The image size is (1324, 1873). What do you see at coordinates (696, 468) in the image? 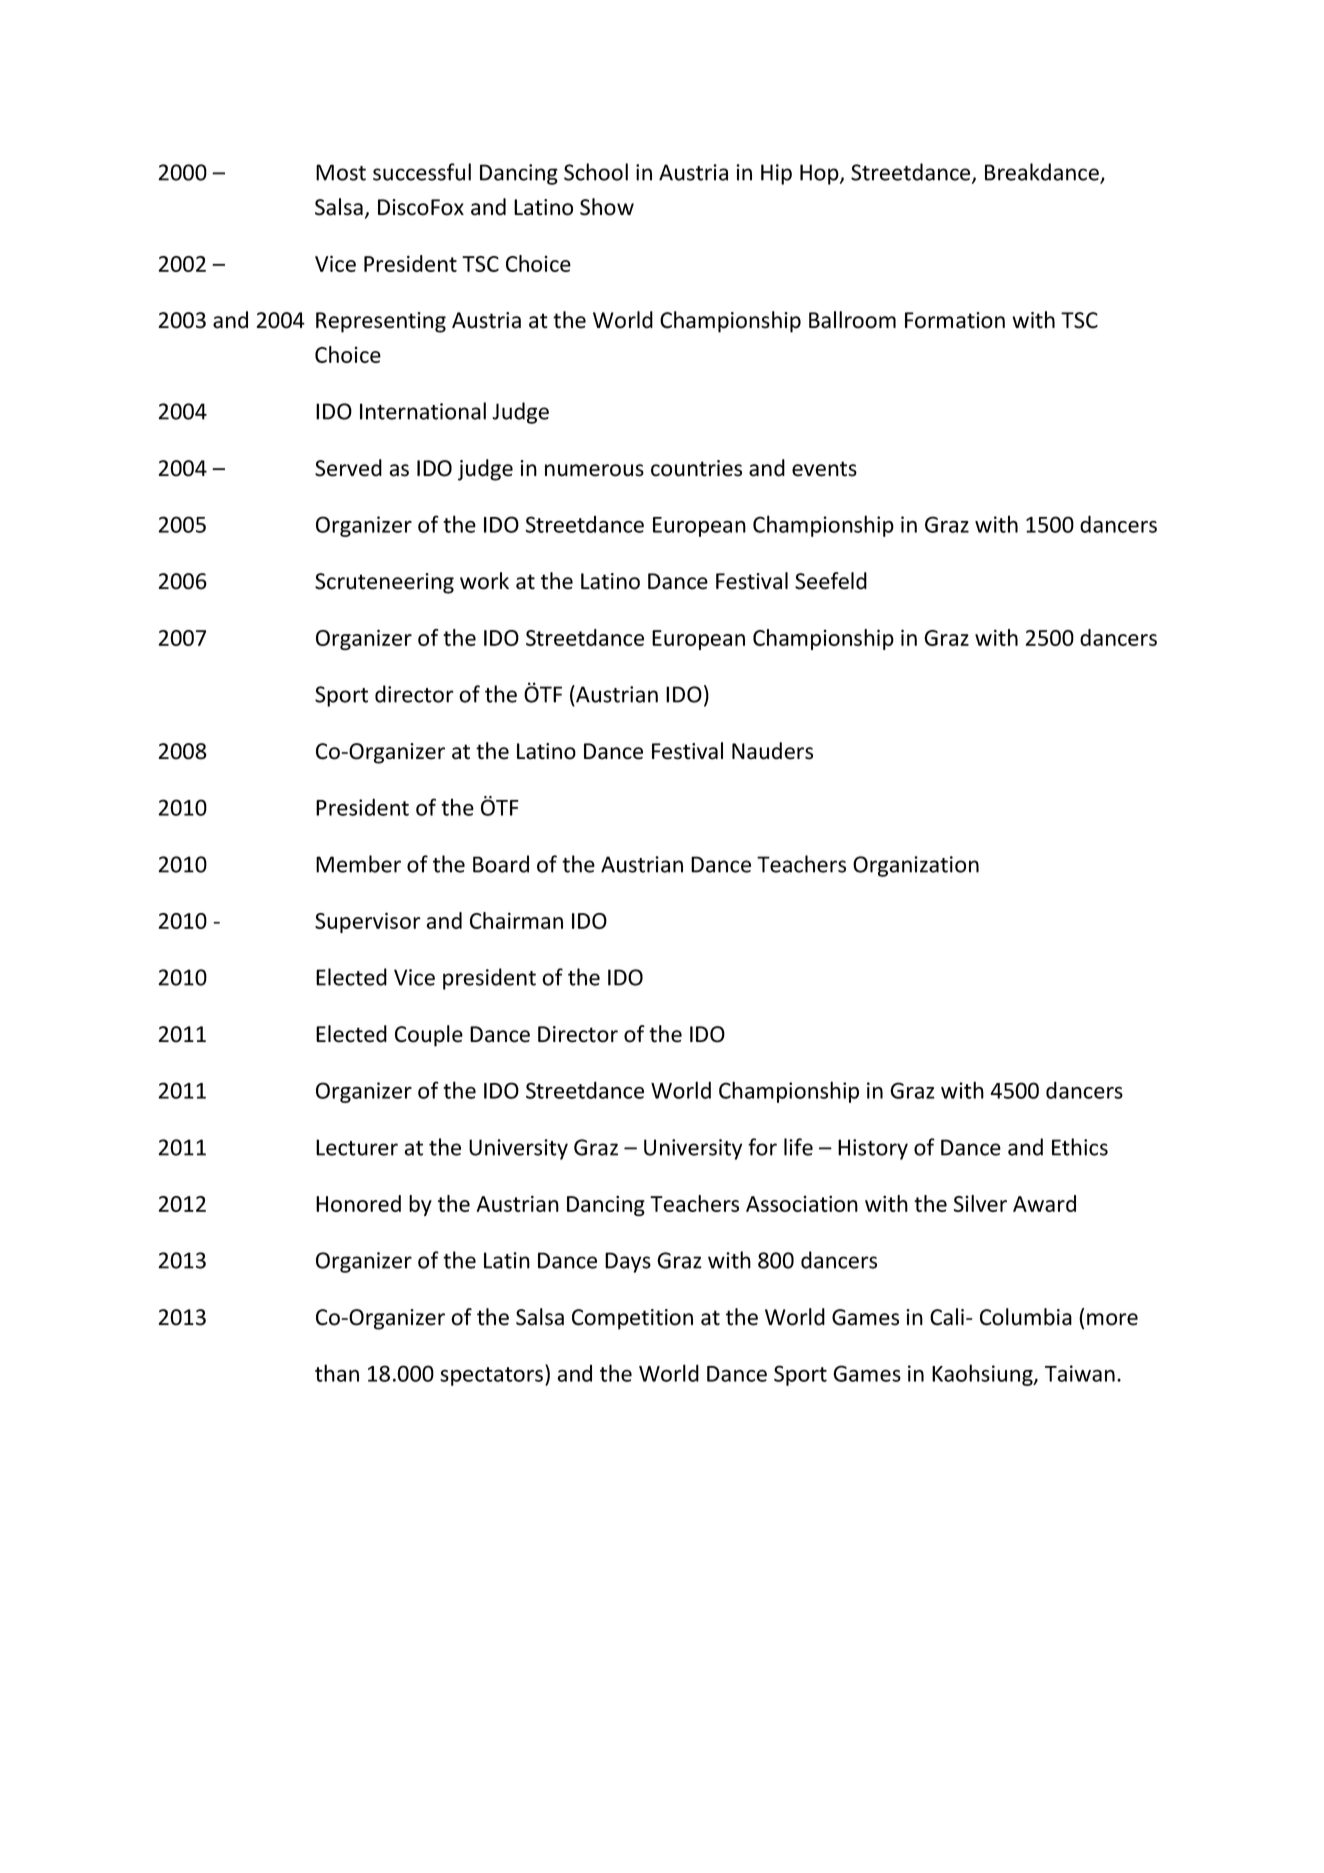
I see `countries` at bounding box center [696, 468].
